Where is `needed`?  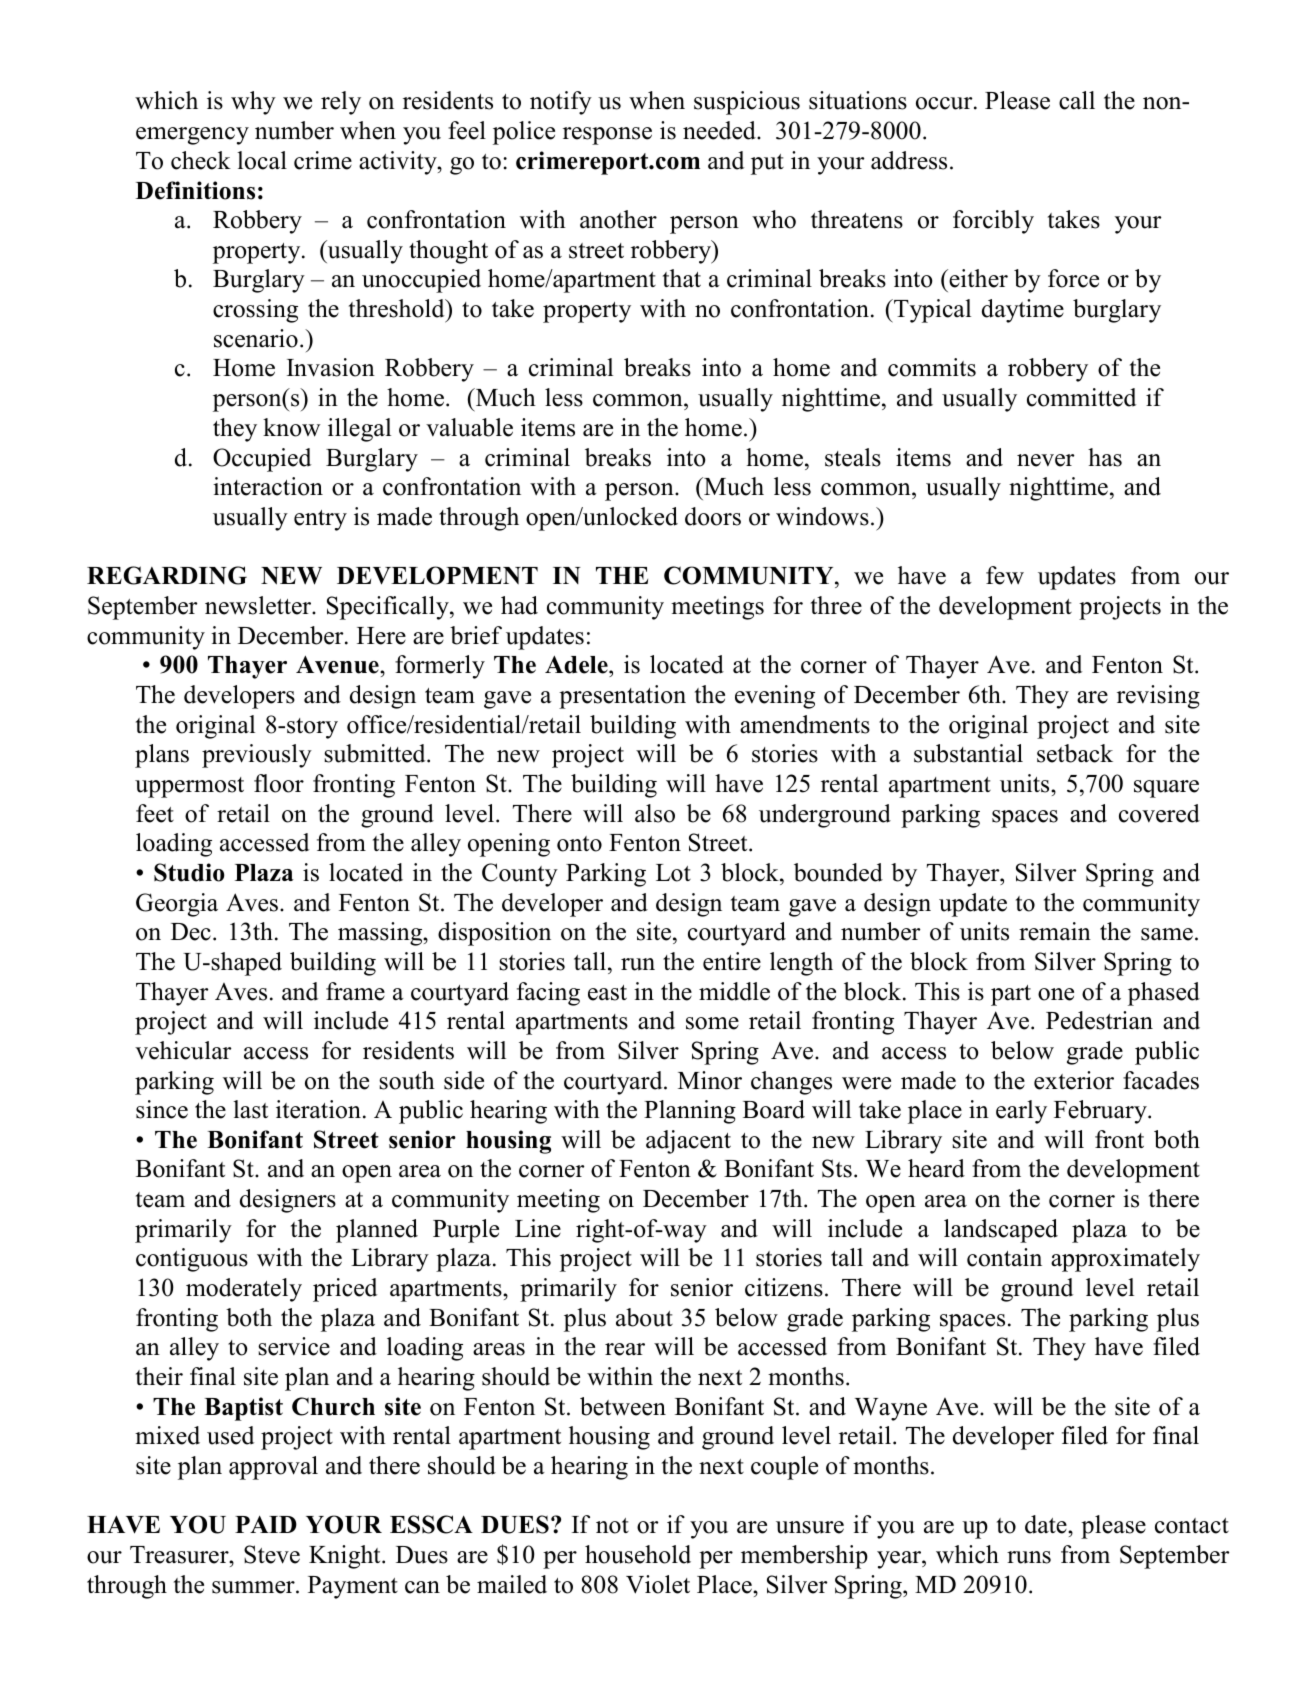
needed is located at coordinates (720, 130).
